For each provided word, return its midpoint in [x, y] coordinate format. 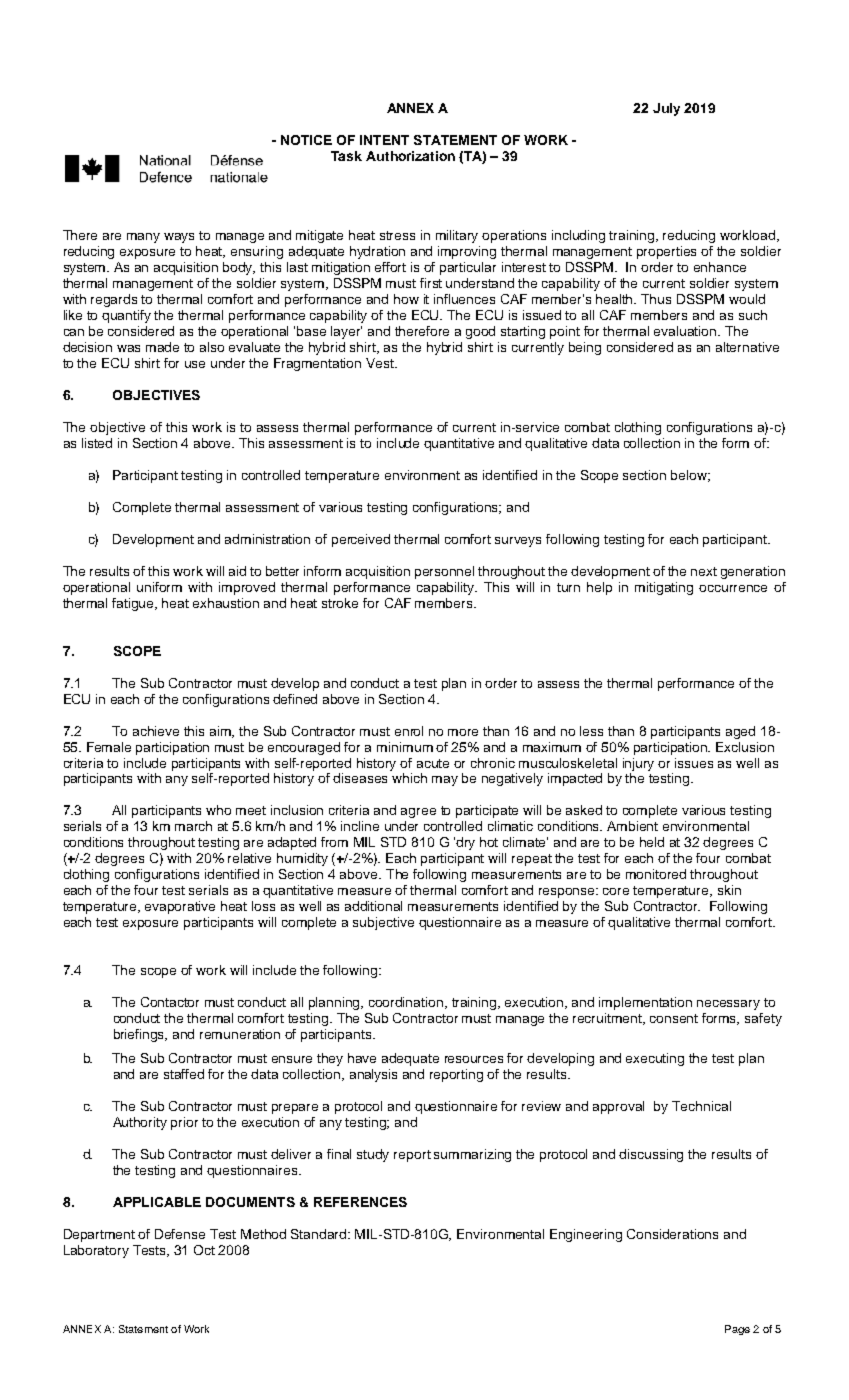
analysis [373, 1075]
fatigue [134, 604]
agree [418, 813]
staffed [184, 1074]
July [666, 109]
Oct [204, 1250]
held [652, 842]
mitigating [664, 588]
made [162, 347]
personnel [444, 572]
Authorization [410, 156]
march [193, 826]
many [143, 238]
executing [655, 1059]
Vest [381, 363]
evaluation [686, 331]
